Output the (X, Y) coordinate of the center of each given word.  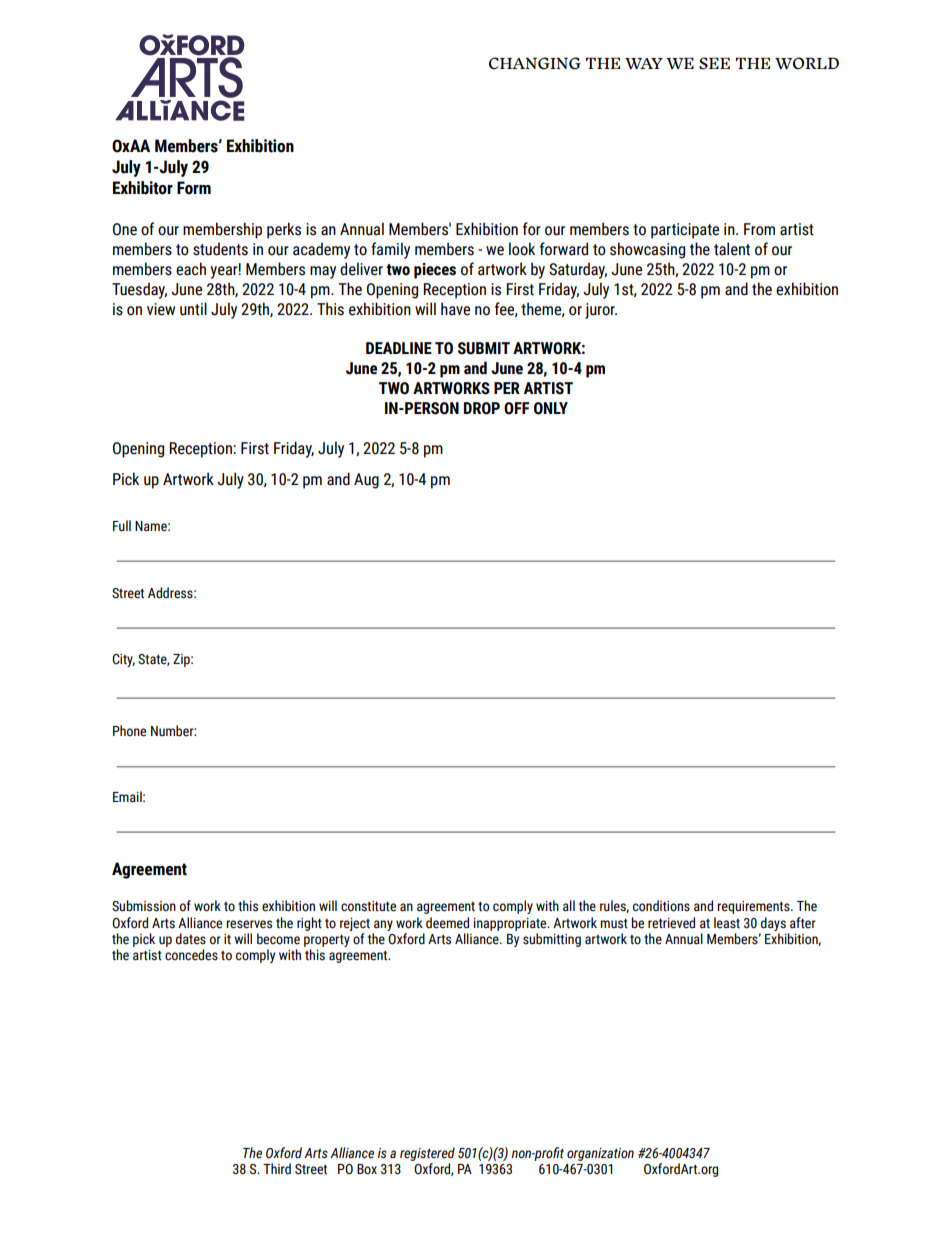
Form (194, 188)
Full (122, 526)
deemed (447, 923)
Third (277, 1168)
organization (600, 1154)
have (455, 309)
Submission (144, 906)
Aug (366, 481)
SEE (714, 63)
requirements (754, 907)
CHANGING (535, 63)
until (193, 309)
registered (427, 1154)
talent (732, 249)
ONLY (551, 408)
